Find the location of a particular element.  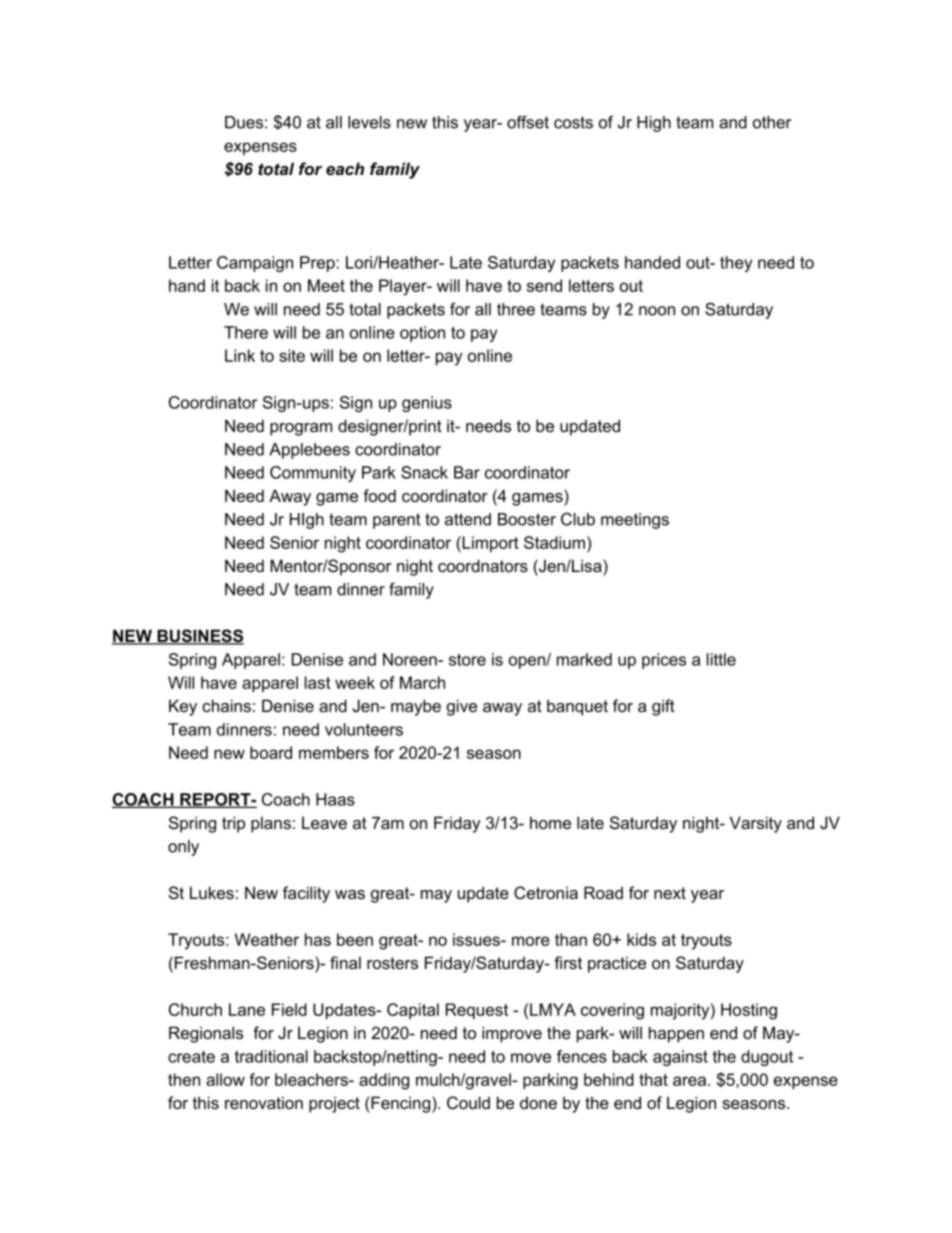

BUSINESS is located at coordinates (199, 637).
